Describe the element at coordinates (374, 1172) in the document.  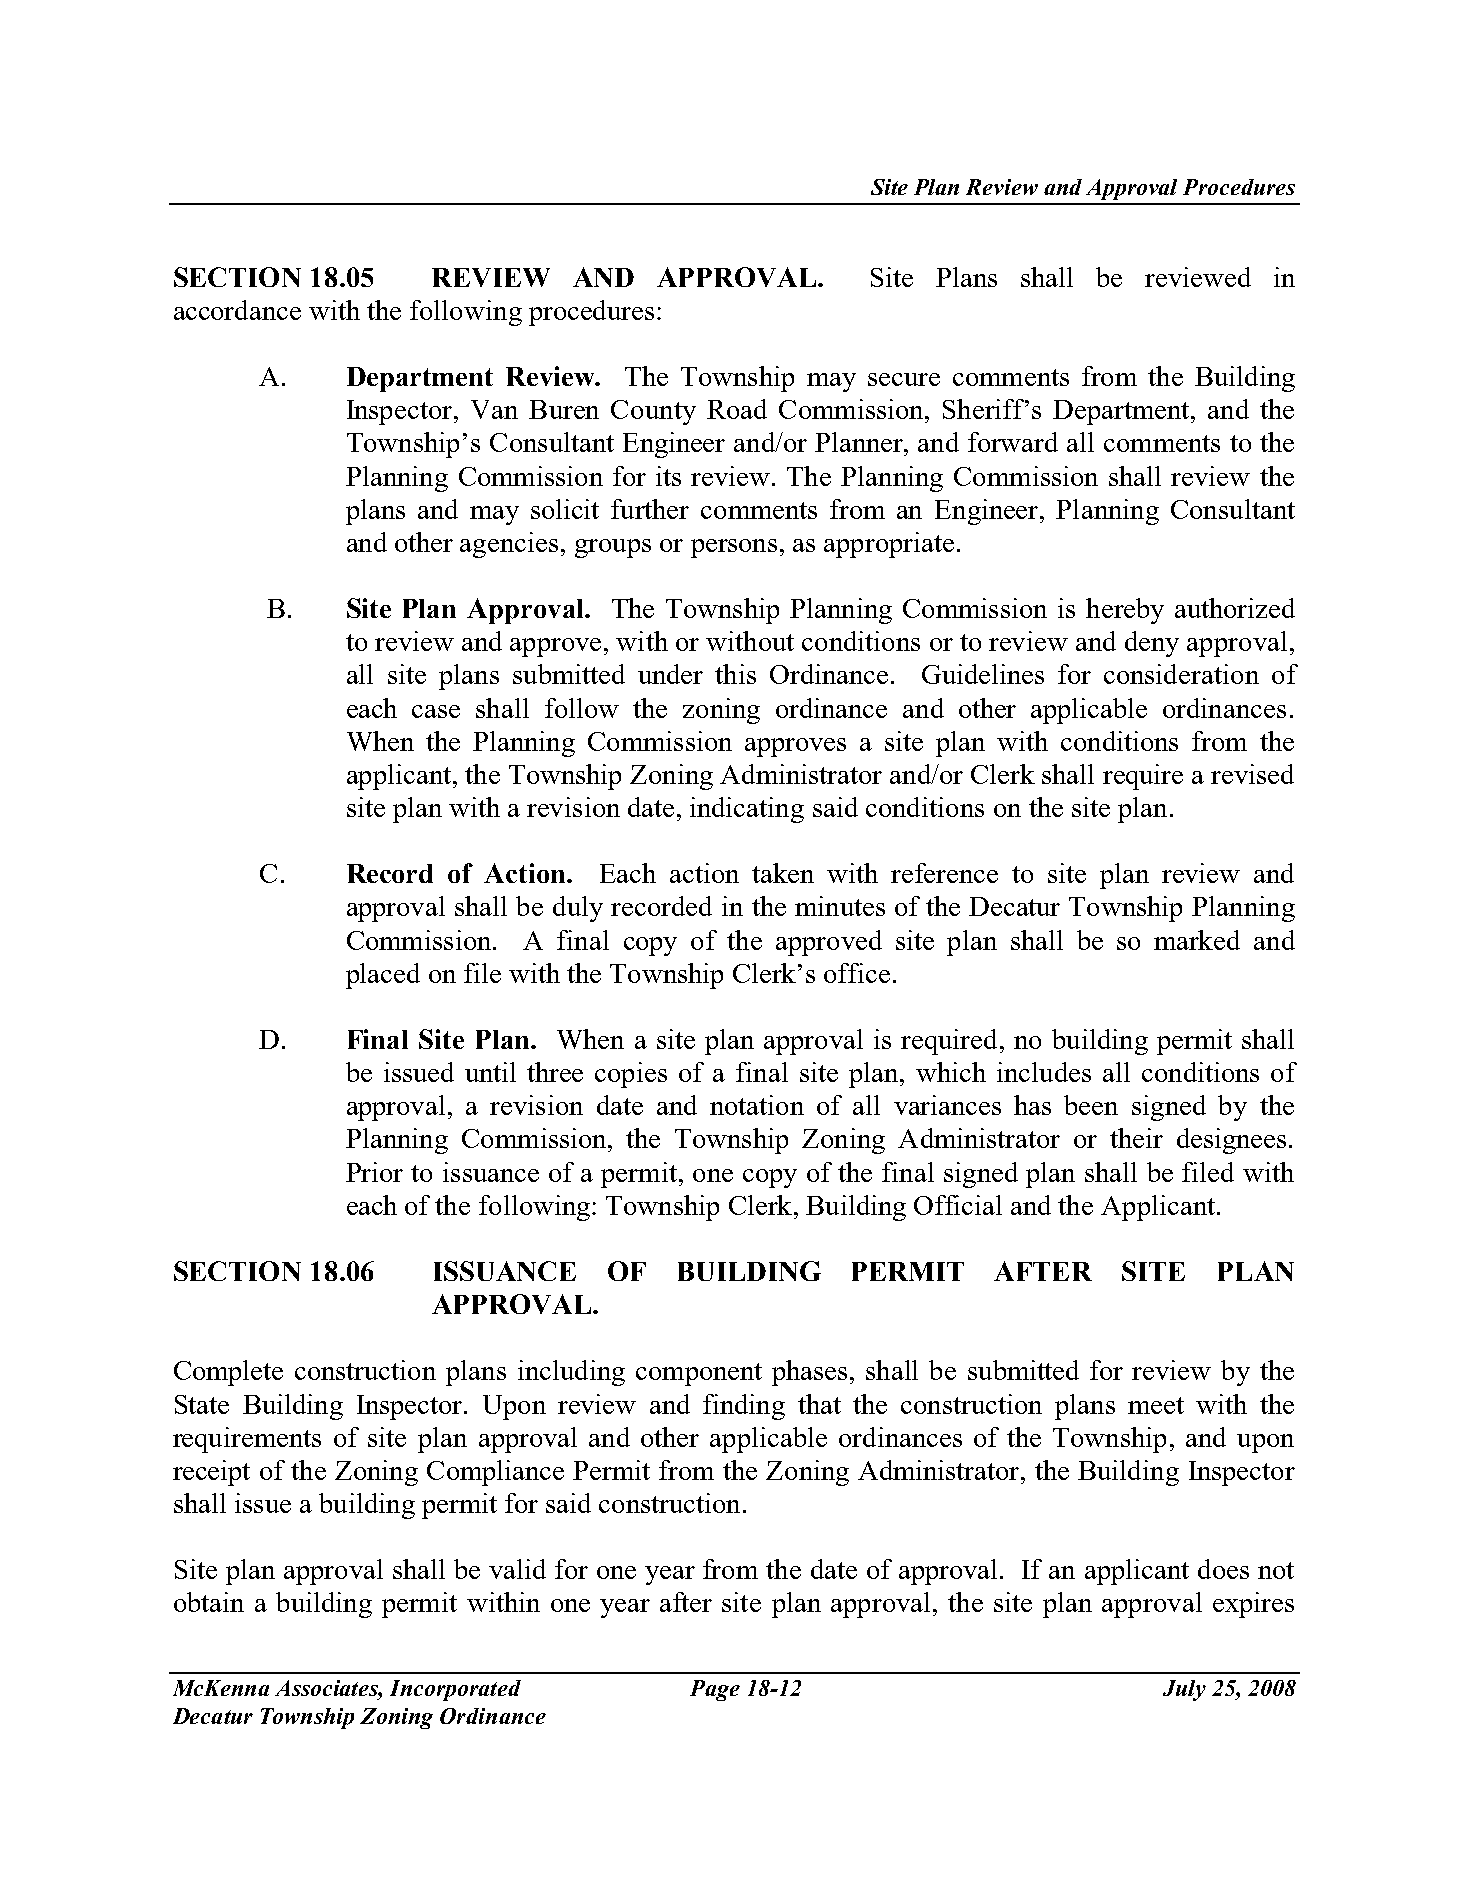
I see `Prior` at that location.
